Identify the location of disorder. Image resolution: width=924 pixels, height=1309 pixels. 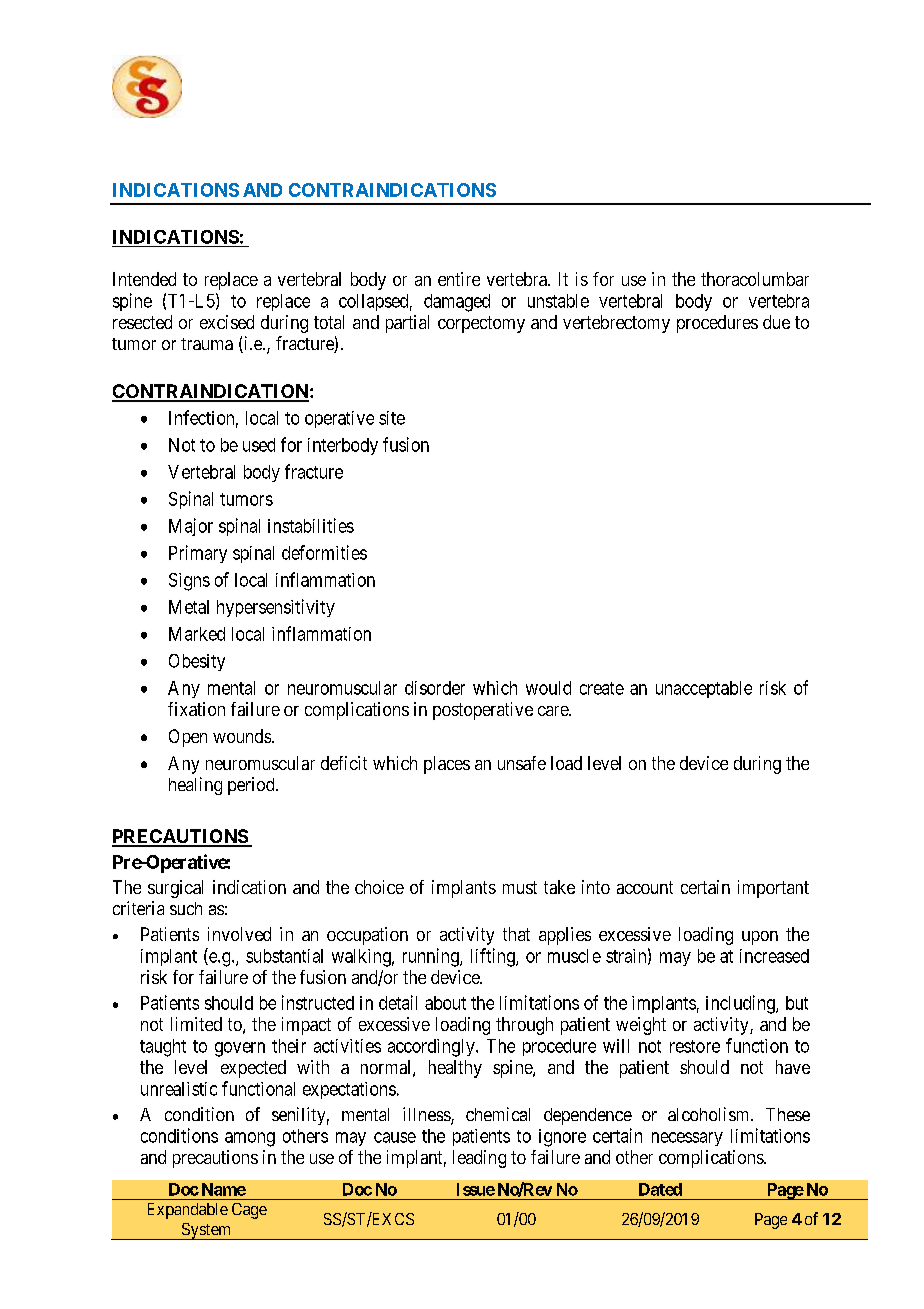
(435, 688).
